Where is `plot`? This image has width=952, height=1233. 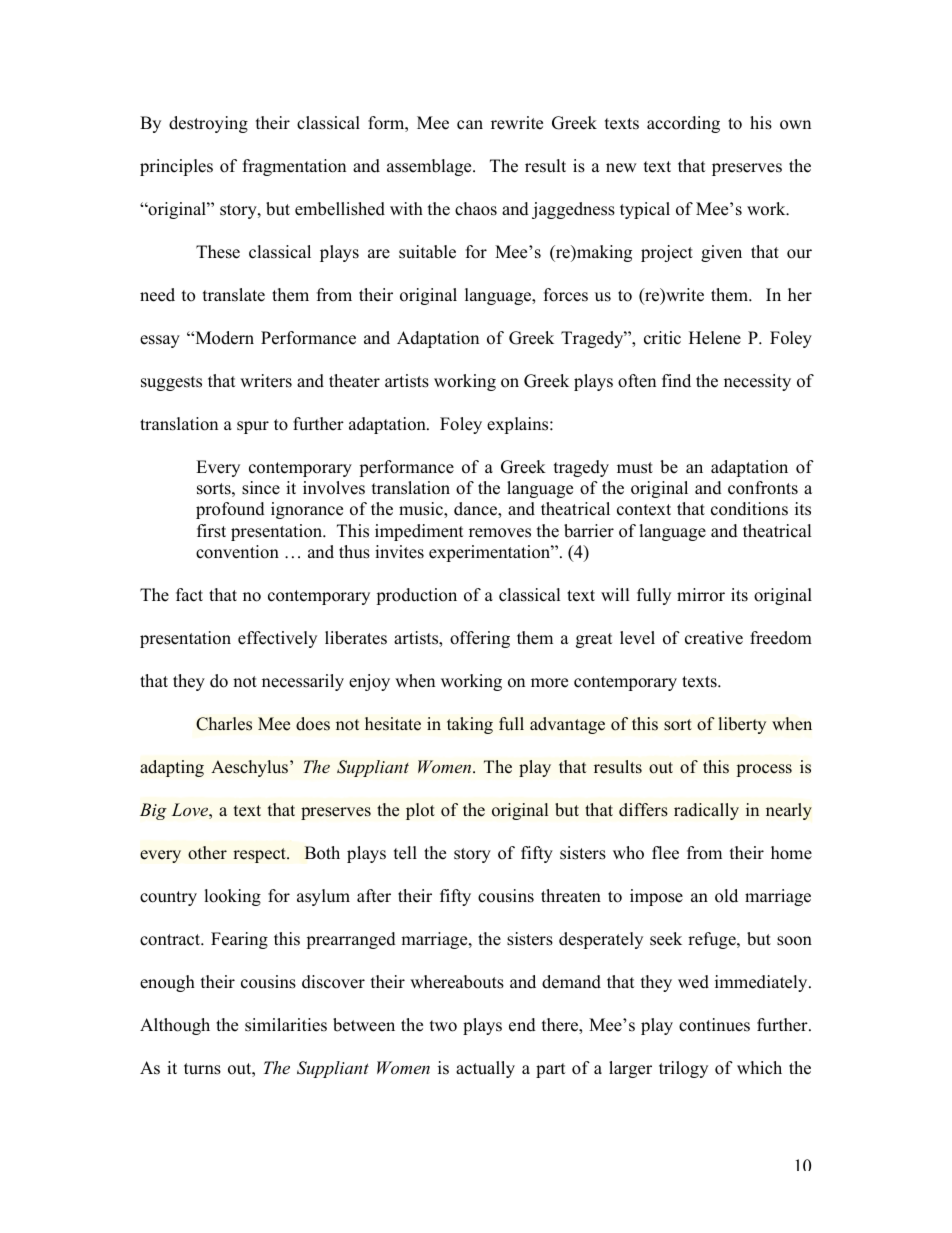 plot is located at coordinates (420, 811).
